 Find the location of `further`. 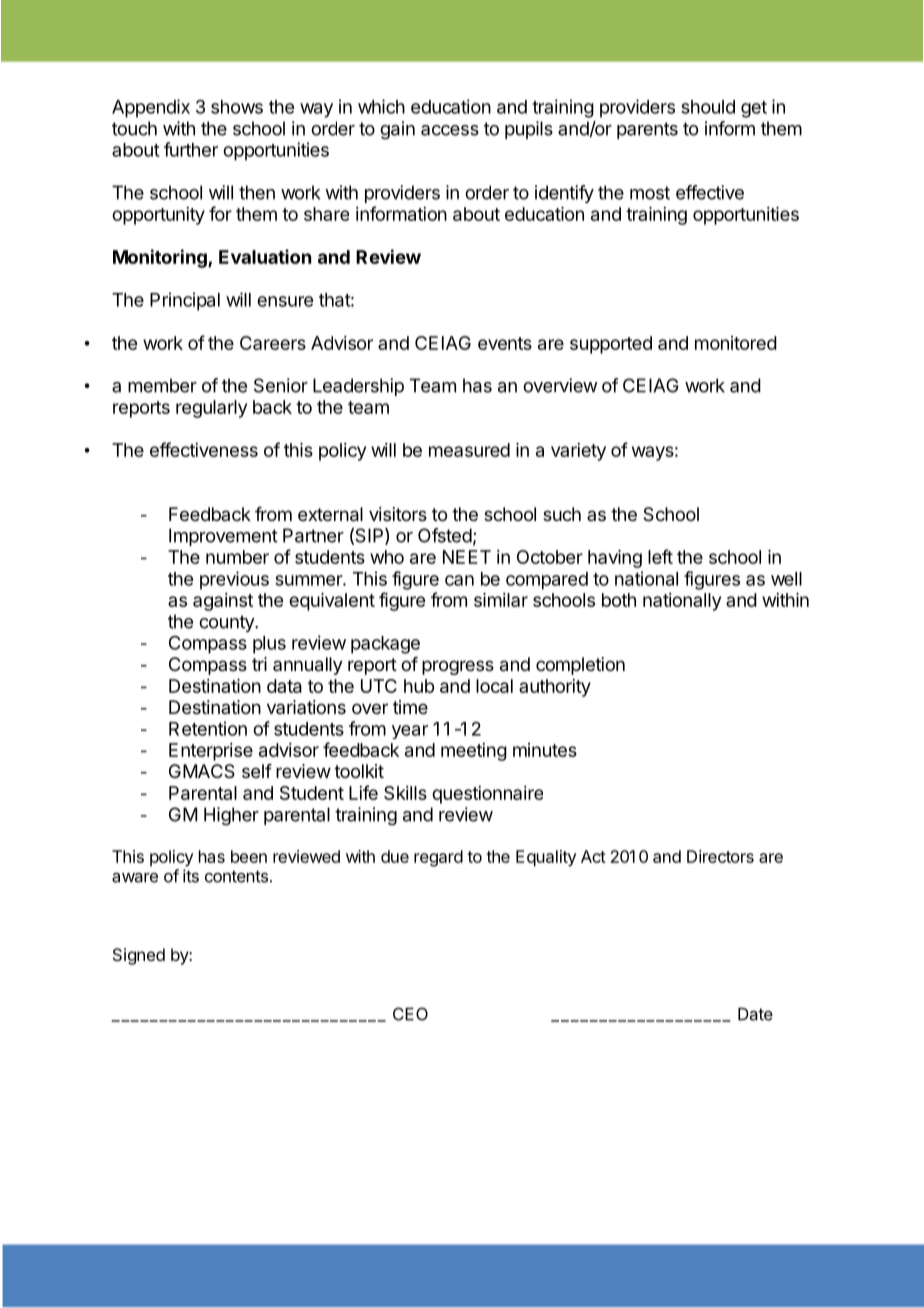

further is located at coordinates (191, 149).
